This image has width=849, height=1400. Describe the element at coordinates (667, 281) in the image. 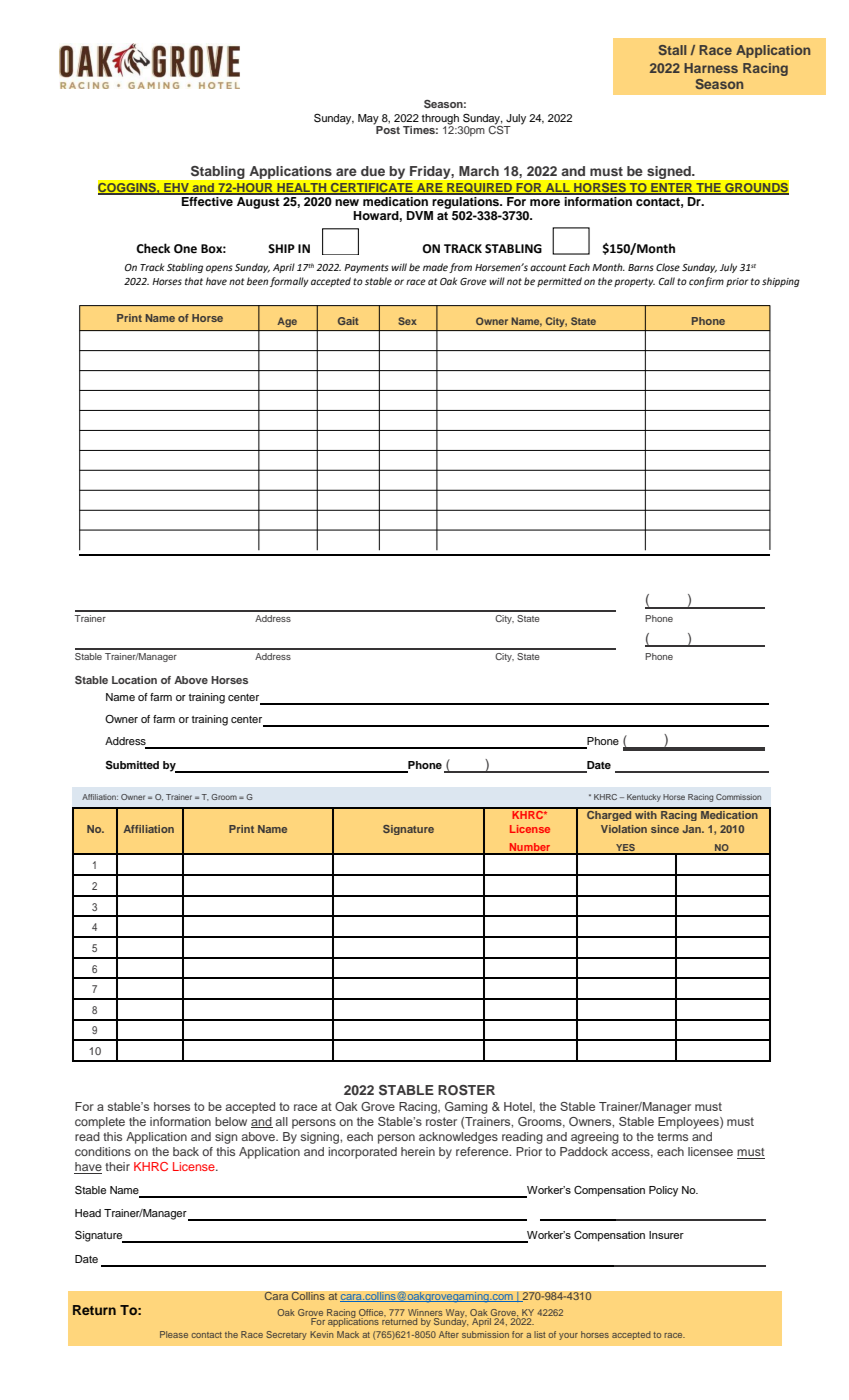

I see `Call` at that location.
